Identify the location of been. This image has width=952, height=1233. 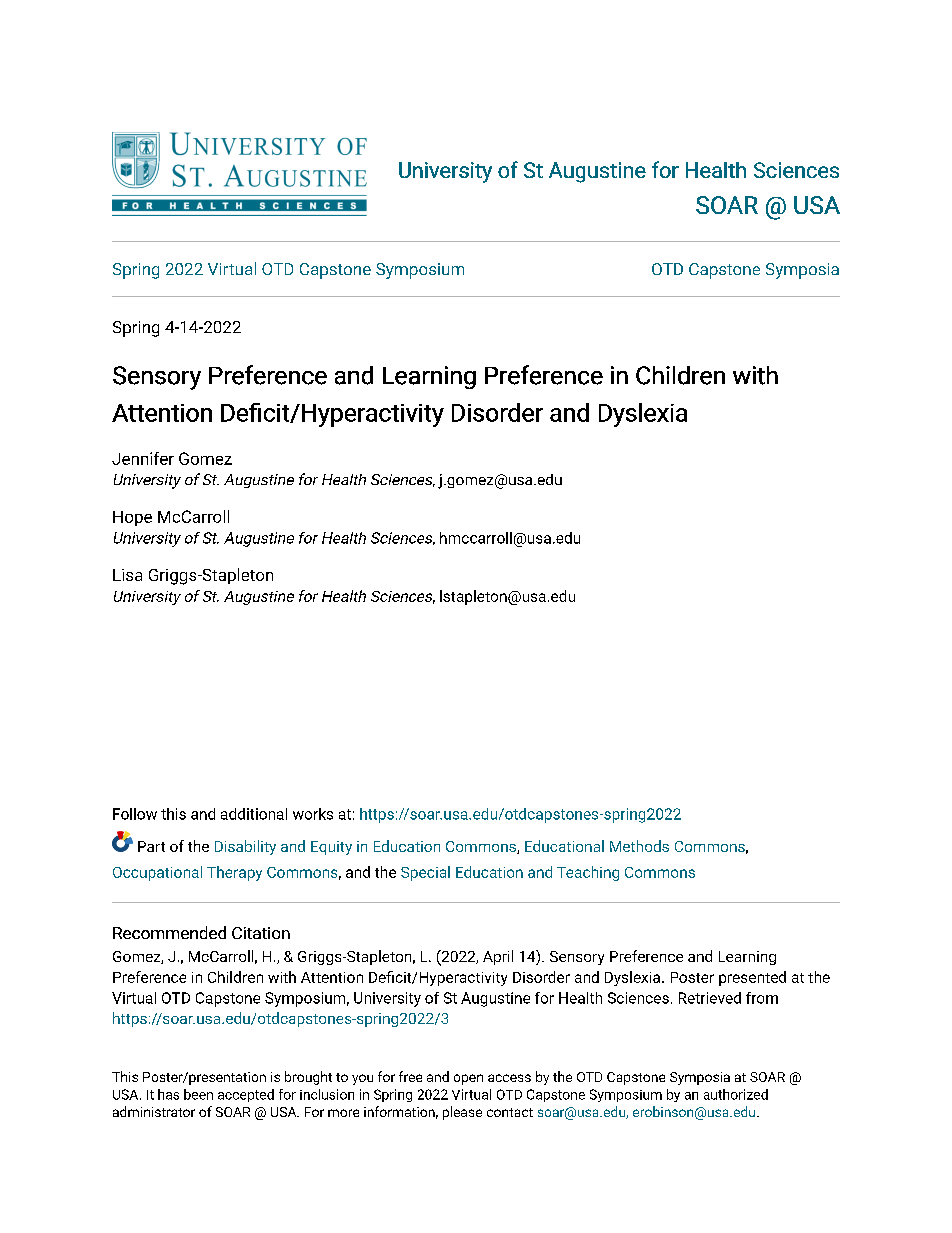
(198, 1094).
